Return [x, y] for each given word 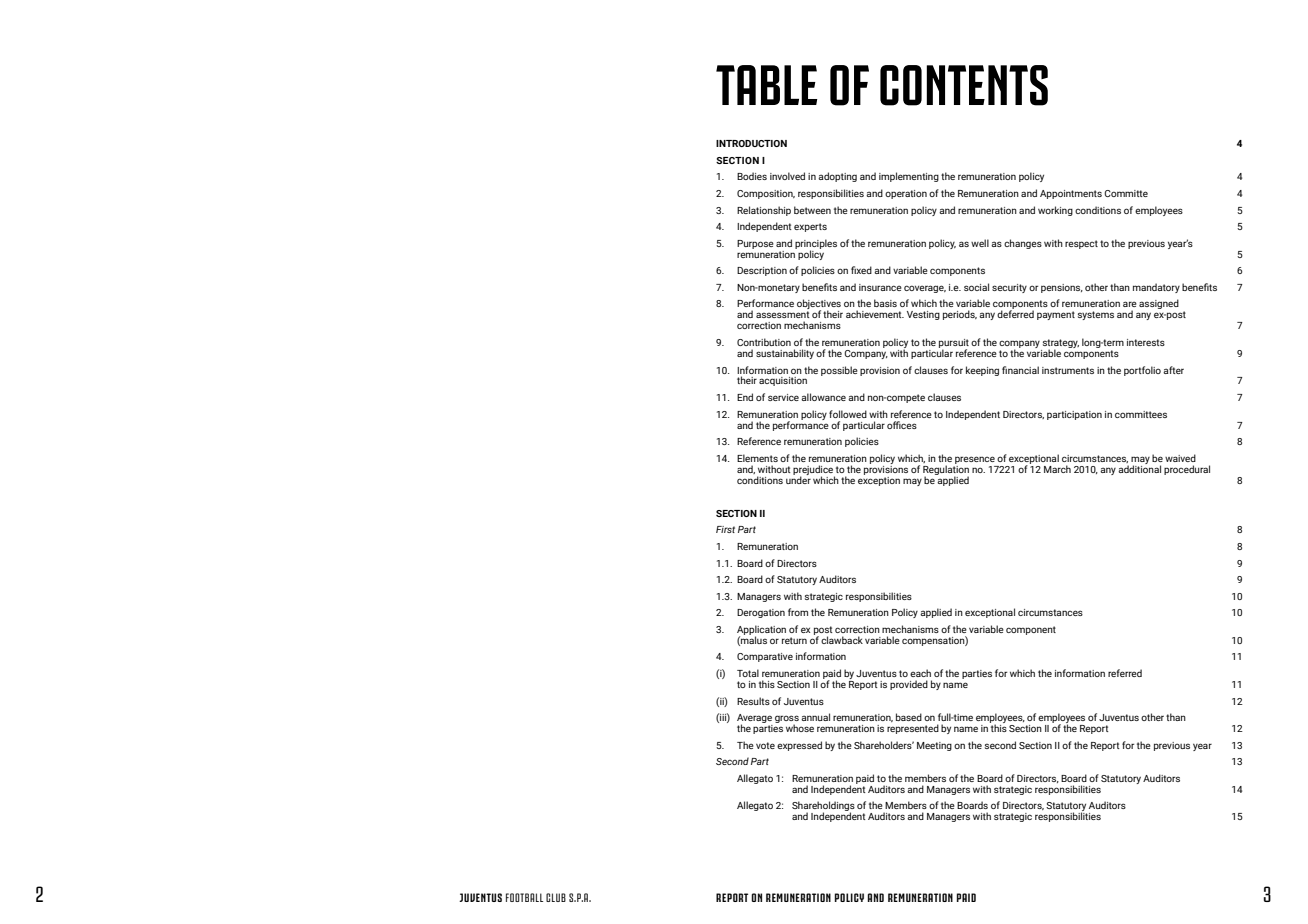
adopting [837, 177]
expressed [799, 746]
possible [839, 371]
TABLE [766, 85]
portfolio [1142, 371]
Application [761, 631]
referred [1125, 673]
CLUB [556, 897]
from [798, 612]
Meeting [934, 746]
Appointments [1071, 194]
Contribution [764, 342]
